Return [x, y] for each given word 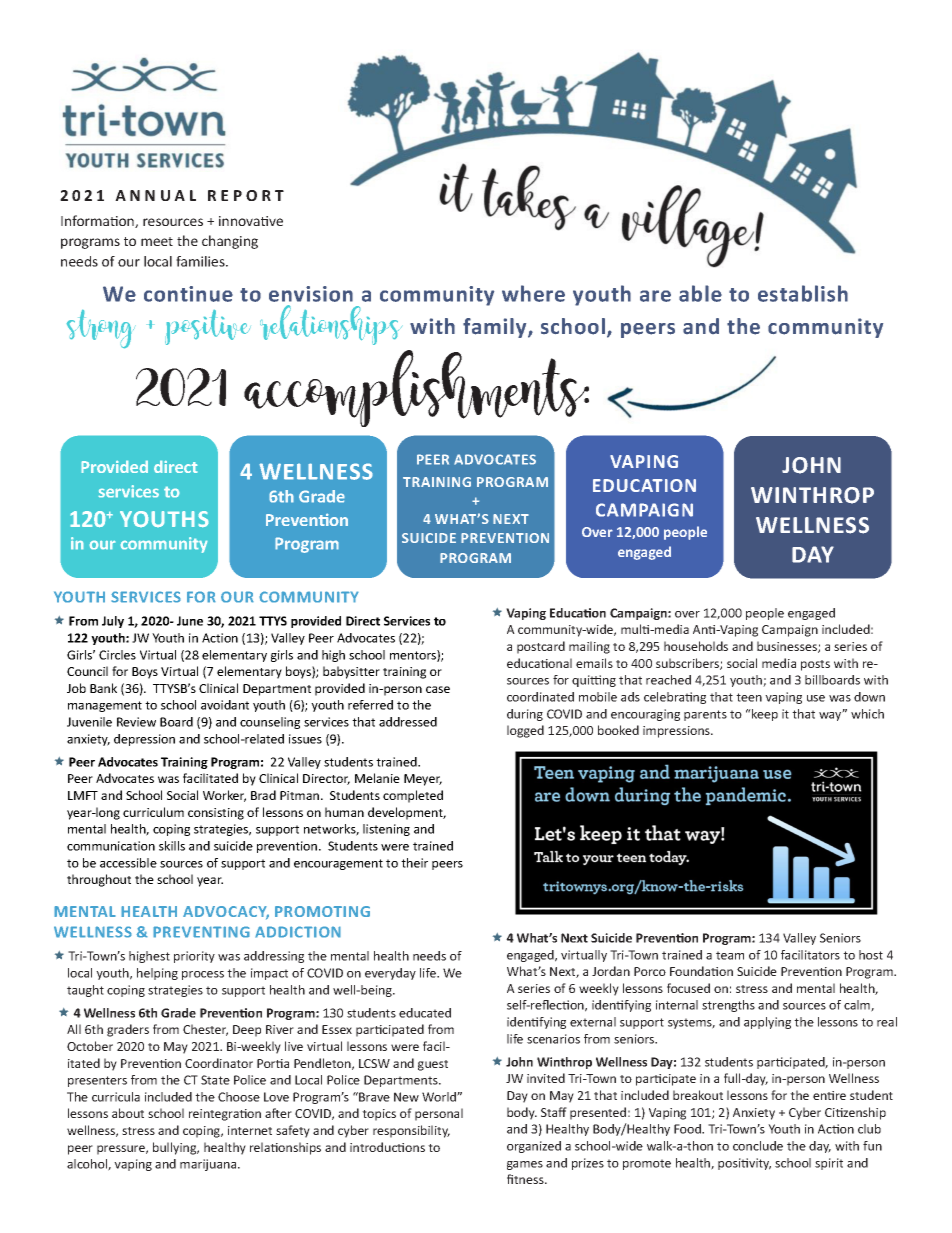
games [525, 1165]
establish [803, 293]
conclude [758, 1146]
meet [157, 241]
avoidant [225, 705]
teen [749, 697]
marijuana [209, 1165]
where [533, 293]
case [438, 689]
